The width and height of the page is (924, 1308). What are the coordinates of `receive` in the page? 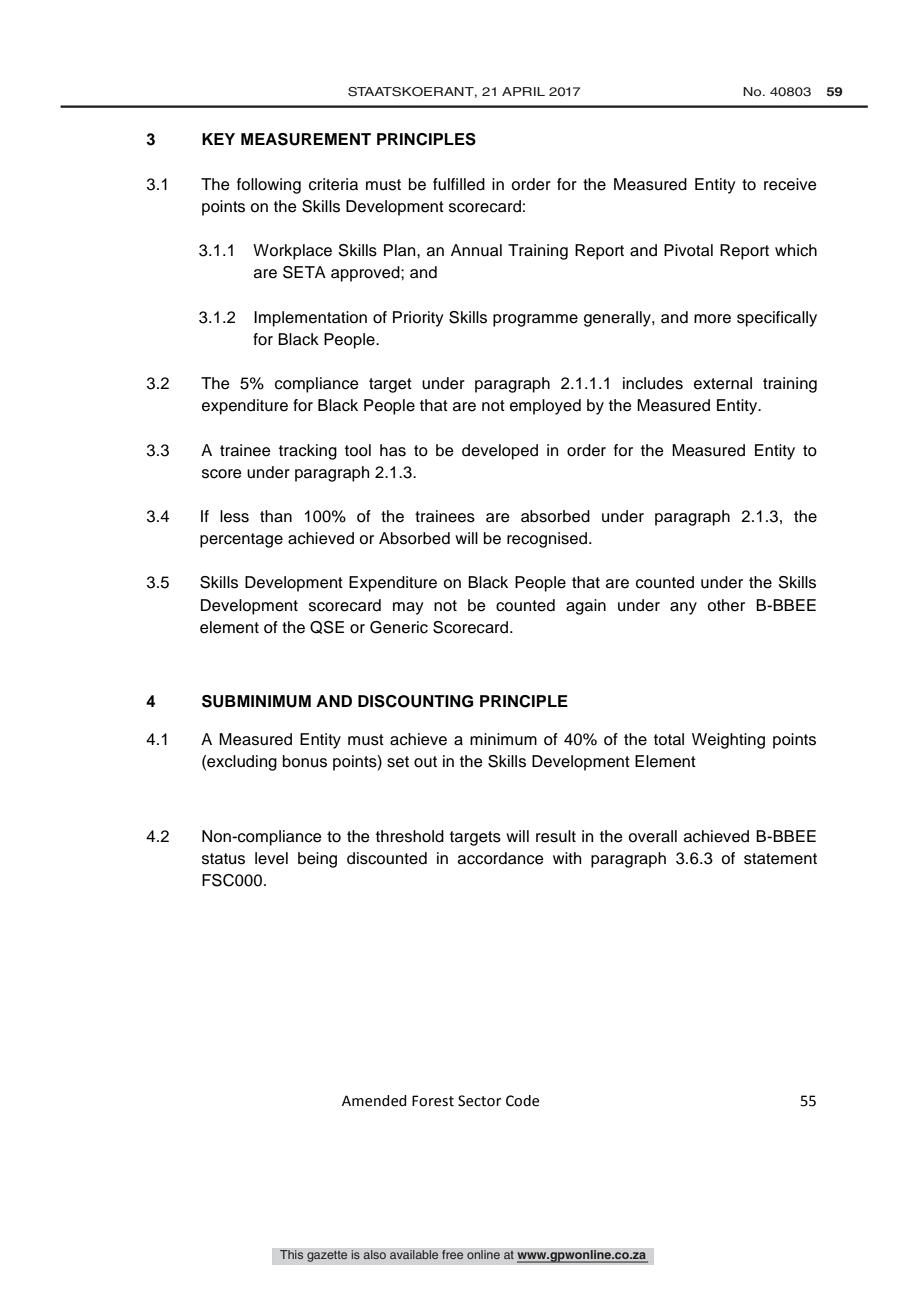 It's located at (790, 184).
